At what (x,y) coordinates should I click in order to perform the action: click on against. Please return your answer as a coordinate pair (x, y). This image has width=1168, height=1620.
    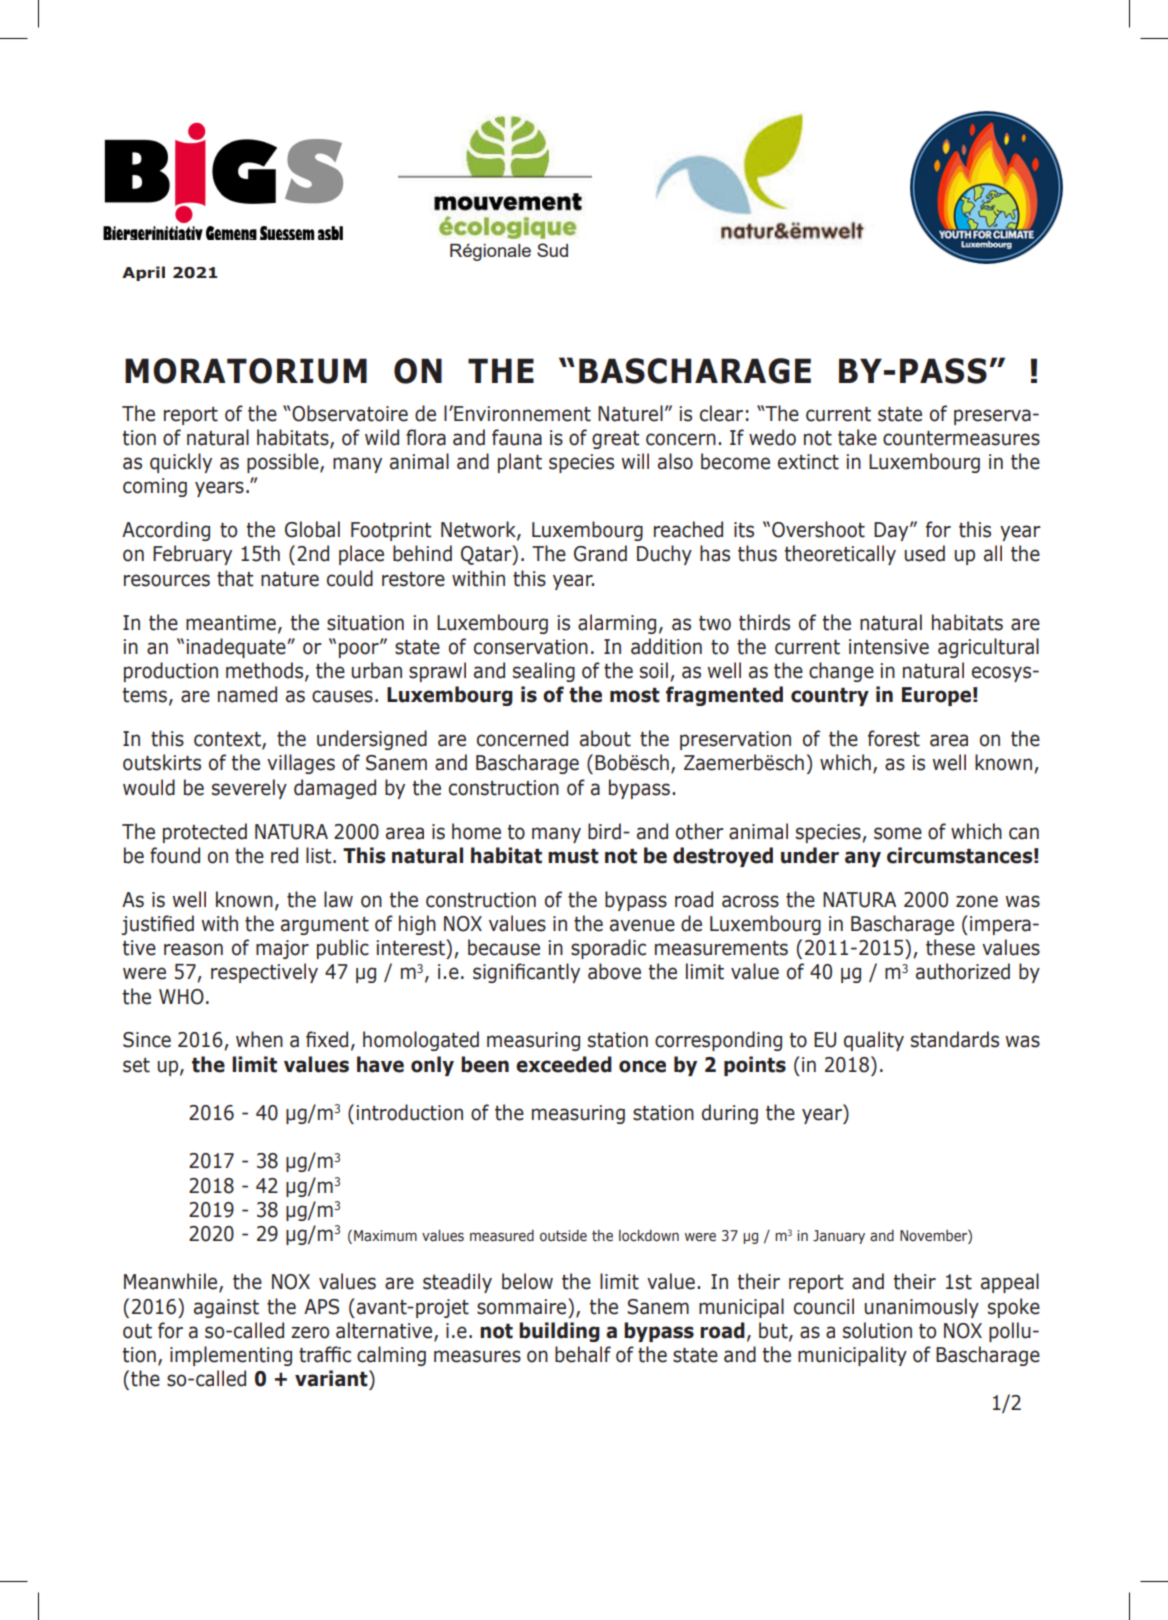
    Looking at the image, I should click on (226, 1308).
